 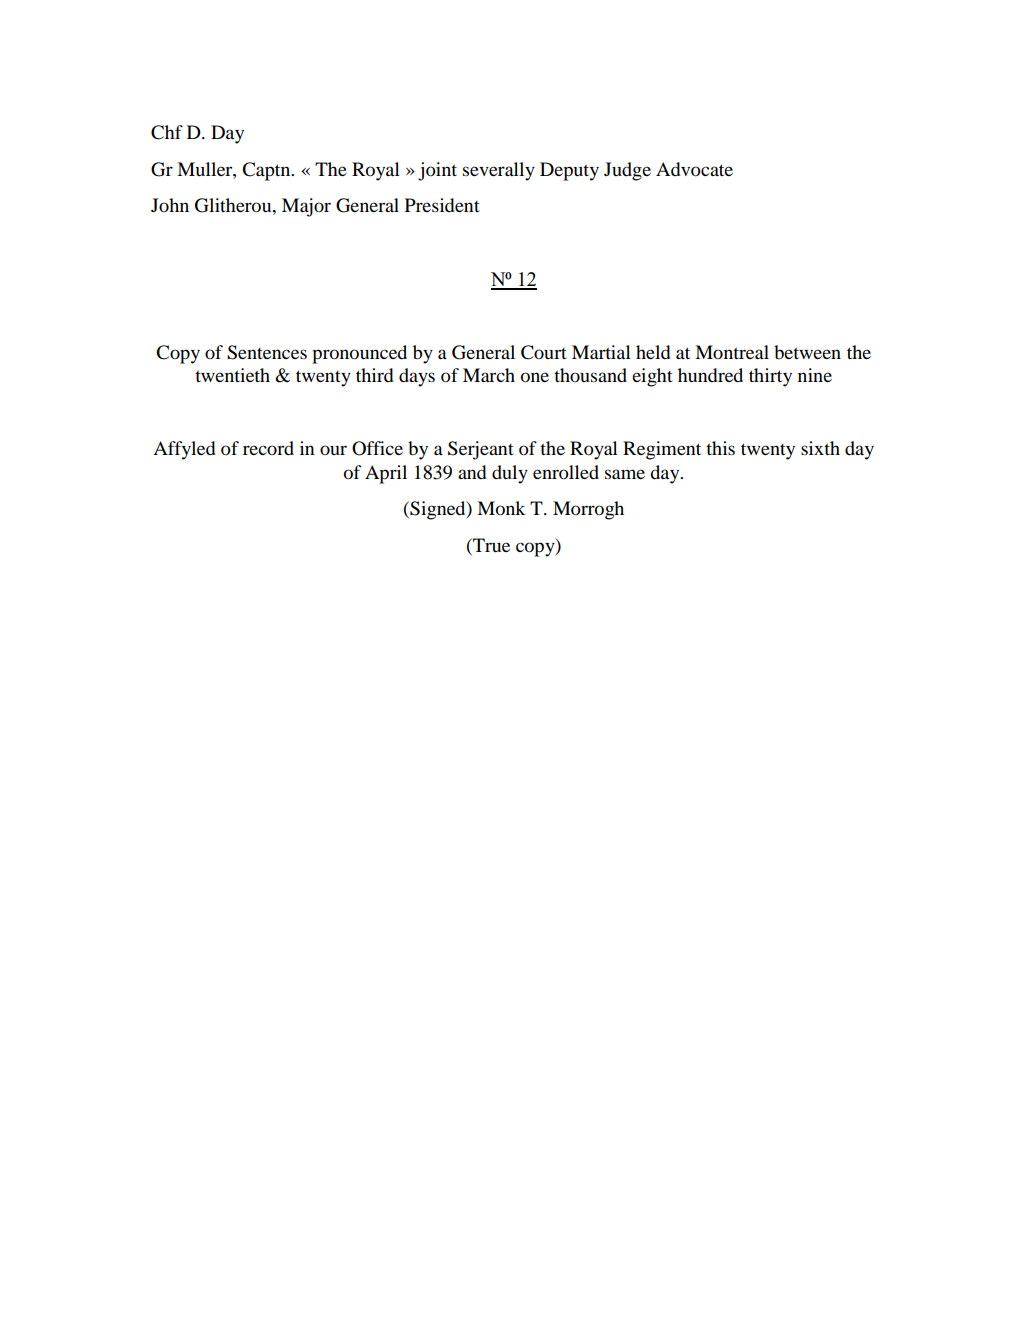 What do you see at coordinates (627, 171) in the screenshot?
I see `Judge` at bounding box center [627, 171].
